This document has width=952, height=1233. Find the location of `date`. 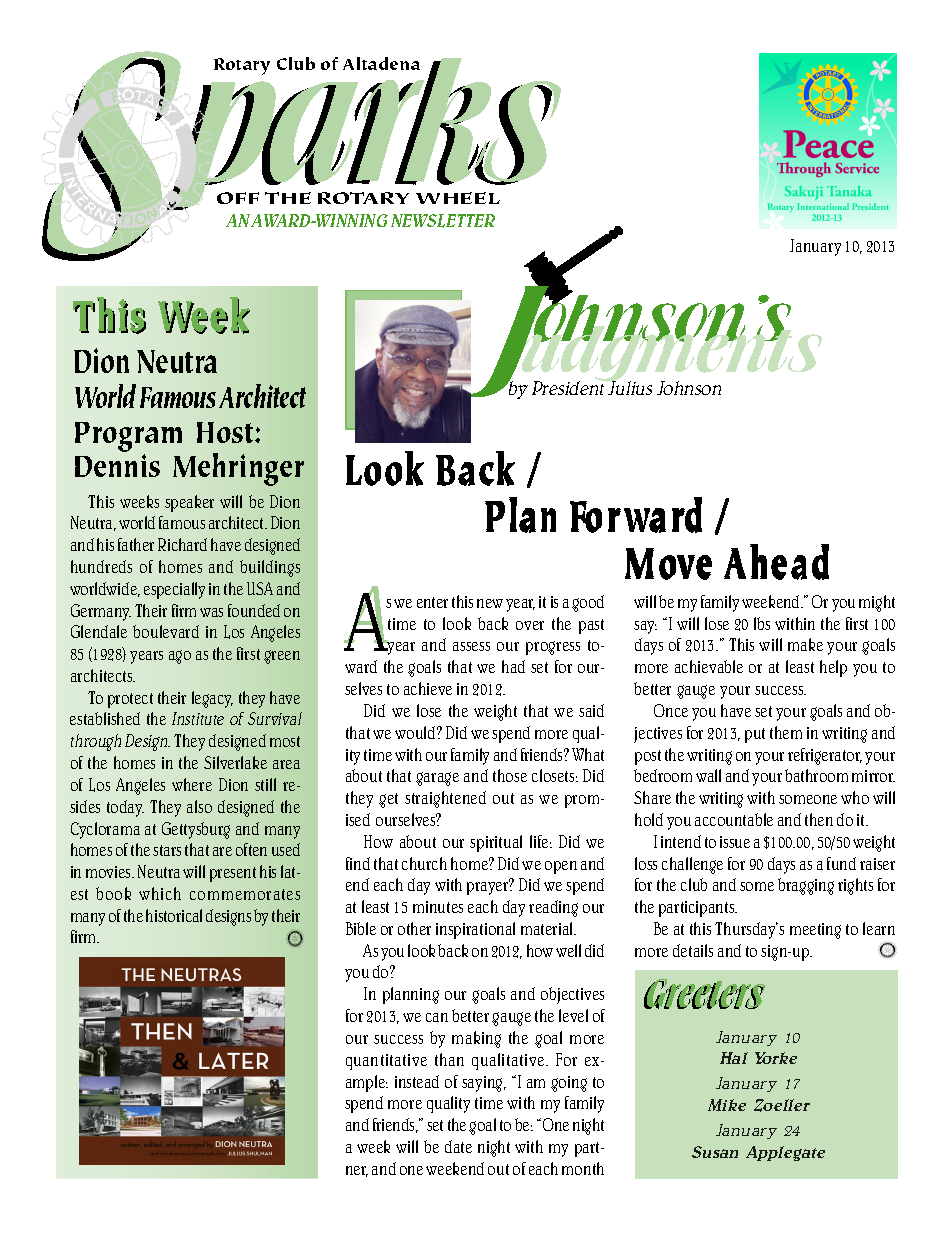

date is located at coordinates (458, 1146).
